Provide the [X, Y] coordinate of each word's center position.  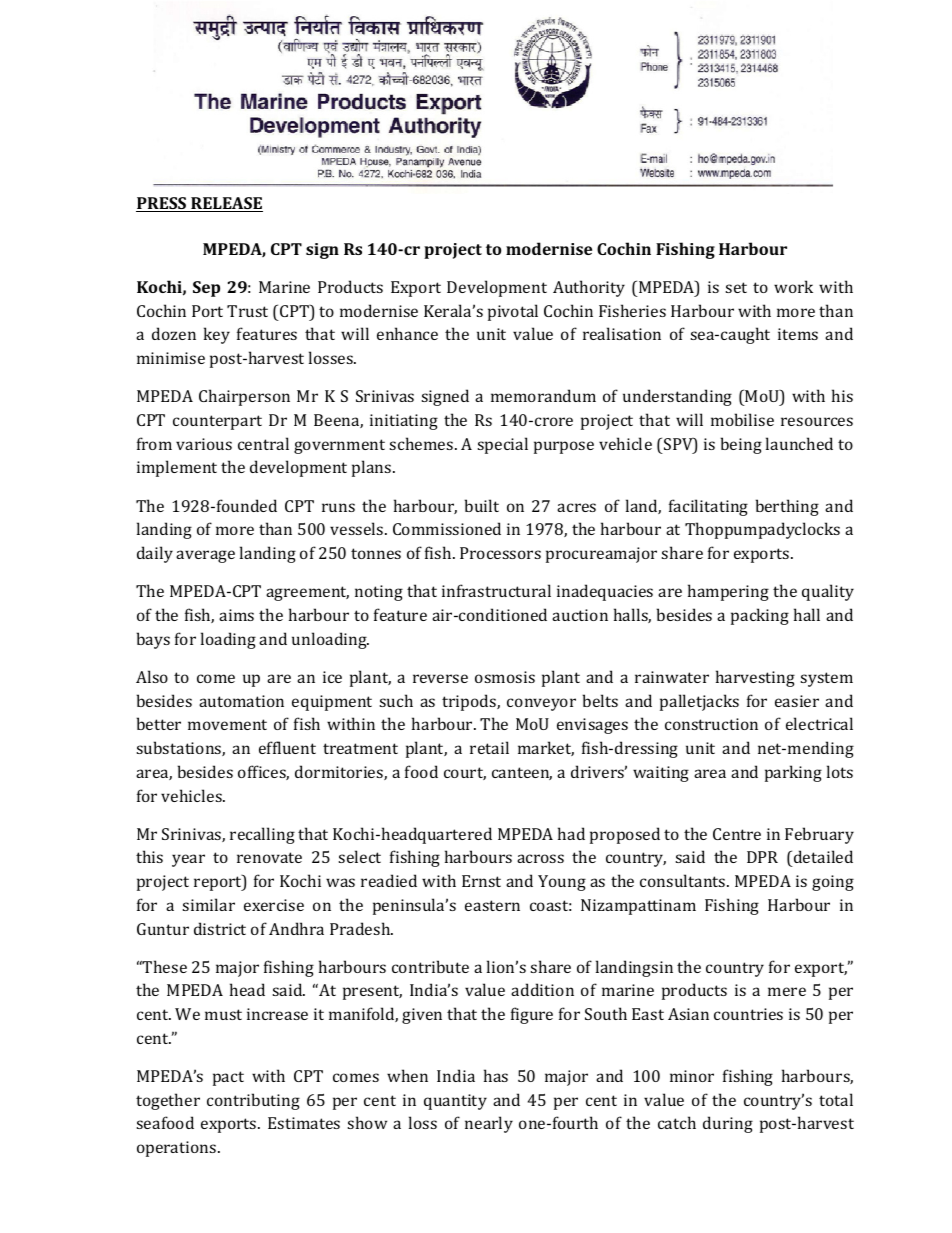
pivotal [513, 312]
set [736, 287]
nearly [489, 1124]
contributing [253, 1101]
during [728, 1124]
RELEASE [226, 204]
